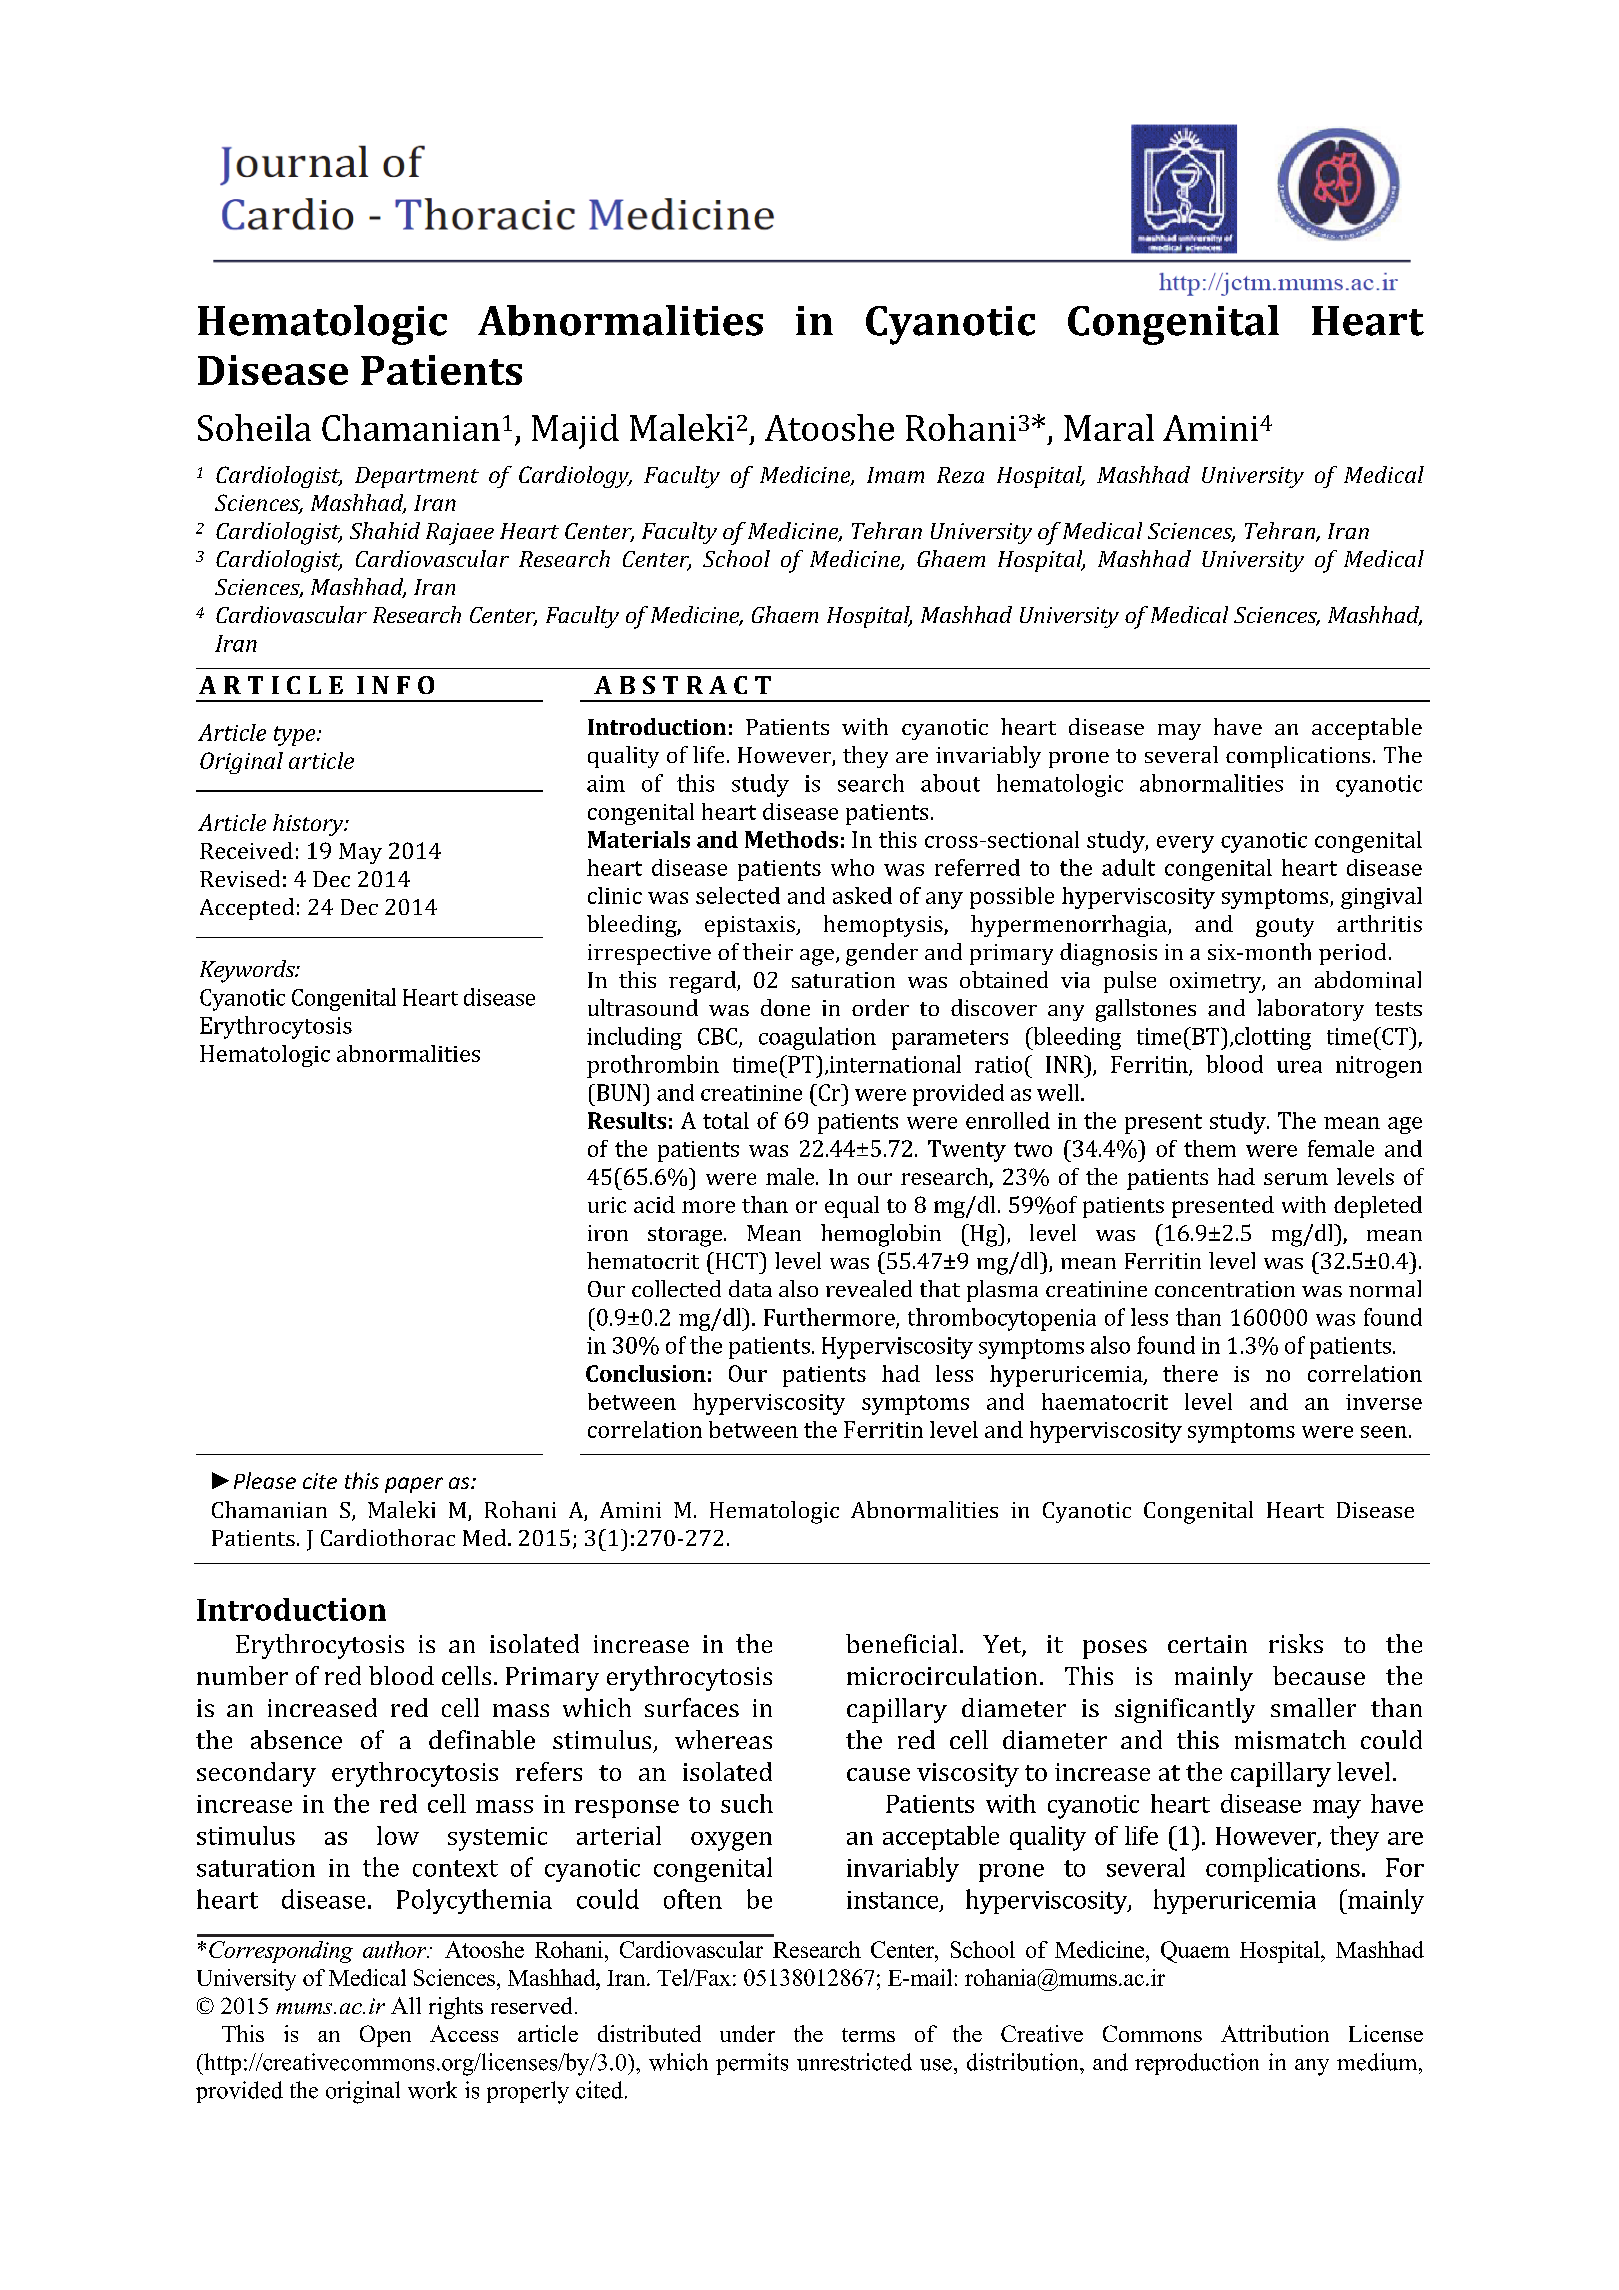 This image has width=1619, height=2290. What do you see at coordinates (895, 475) in the image?
I see `Imam` at bounding box center [895, 475].
